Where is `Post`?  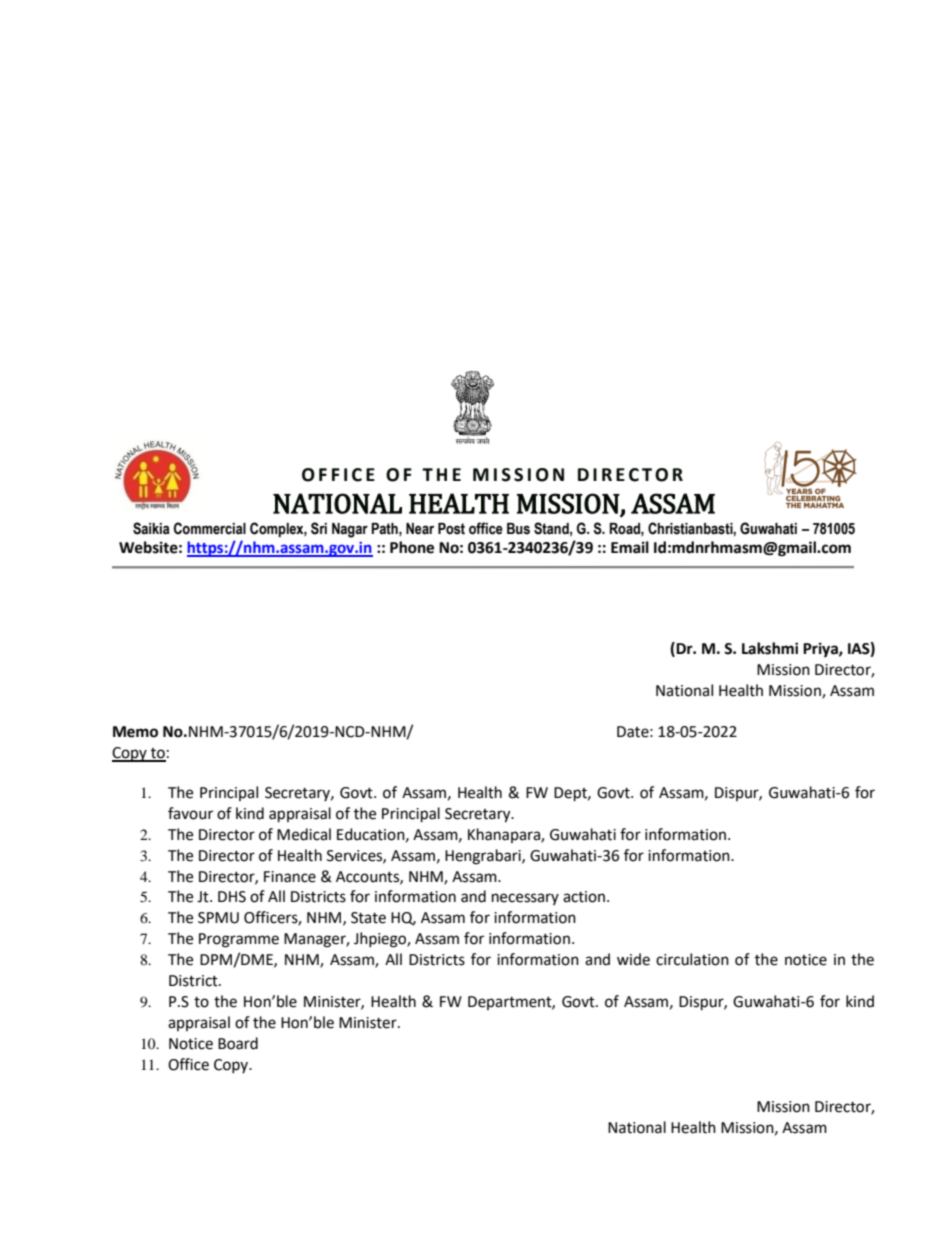
Post is located at coordinates (451, 529).
